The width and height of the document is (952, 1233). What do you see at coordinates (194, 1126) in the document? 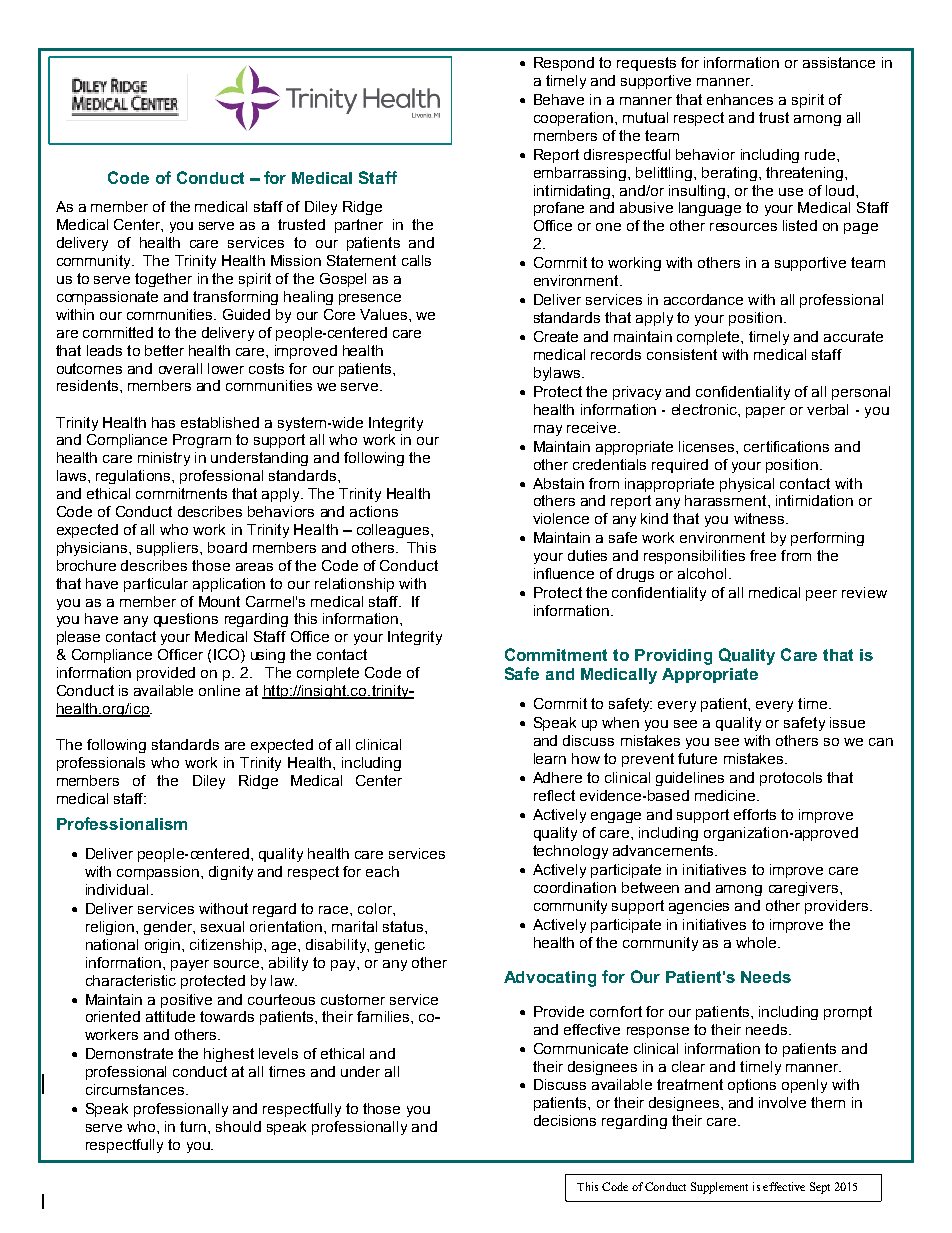
I see `turn` at bounding box center [194, 1126].
